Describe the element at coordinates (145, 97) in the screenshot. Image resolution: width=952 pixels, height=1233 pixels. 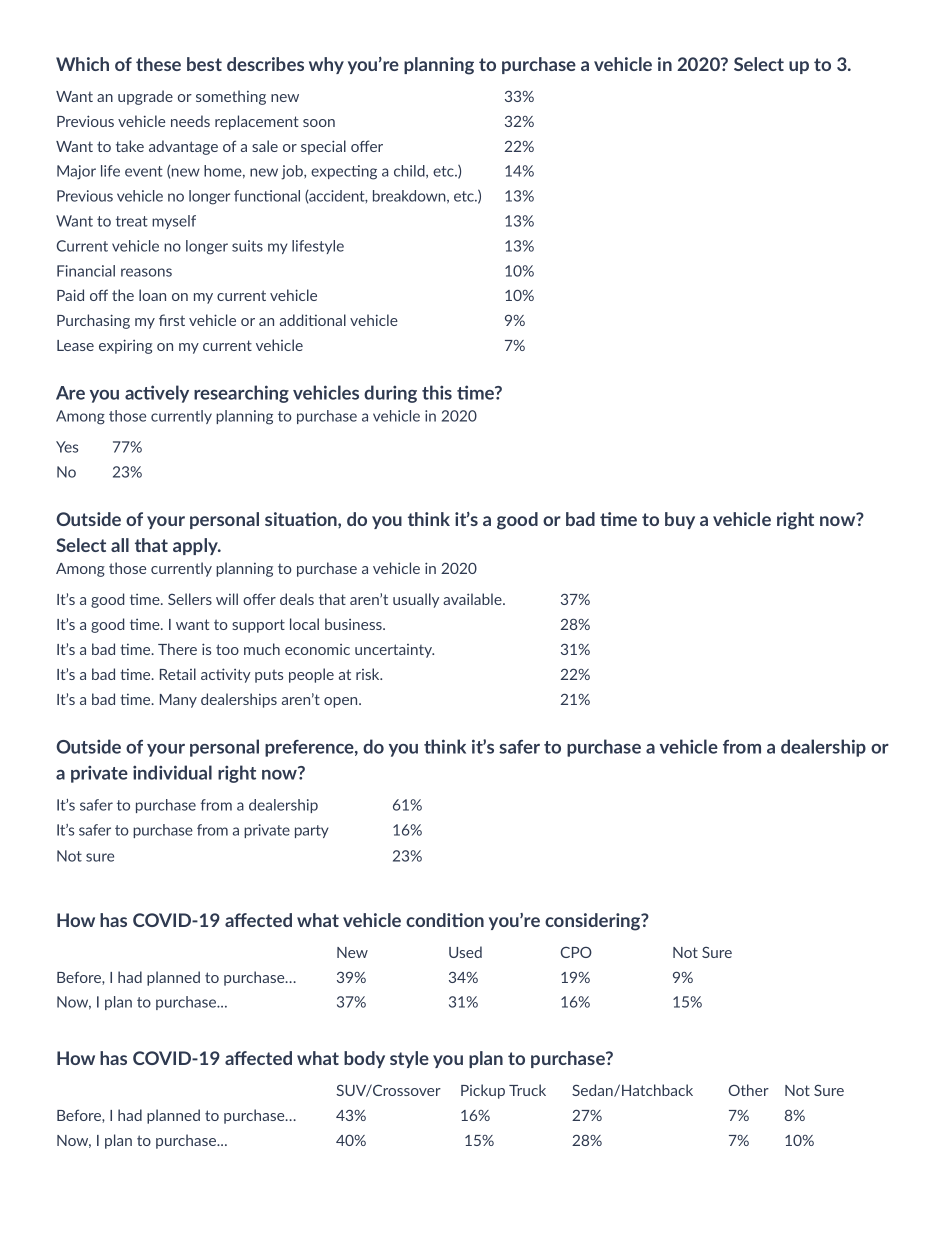
I see `upgrade` at that location.
